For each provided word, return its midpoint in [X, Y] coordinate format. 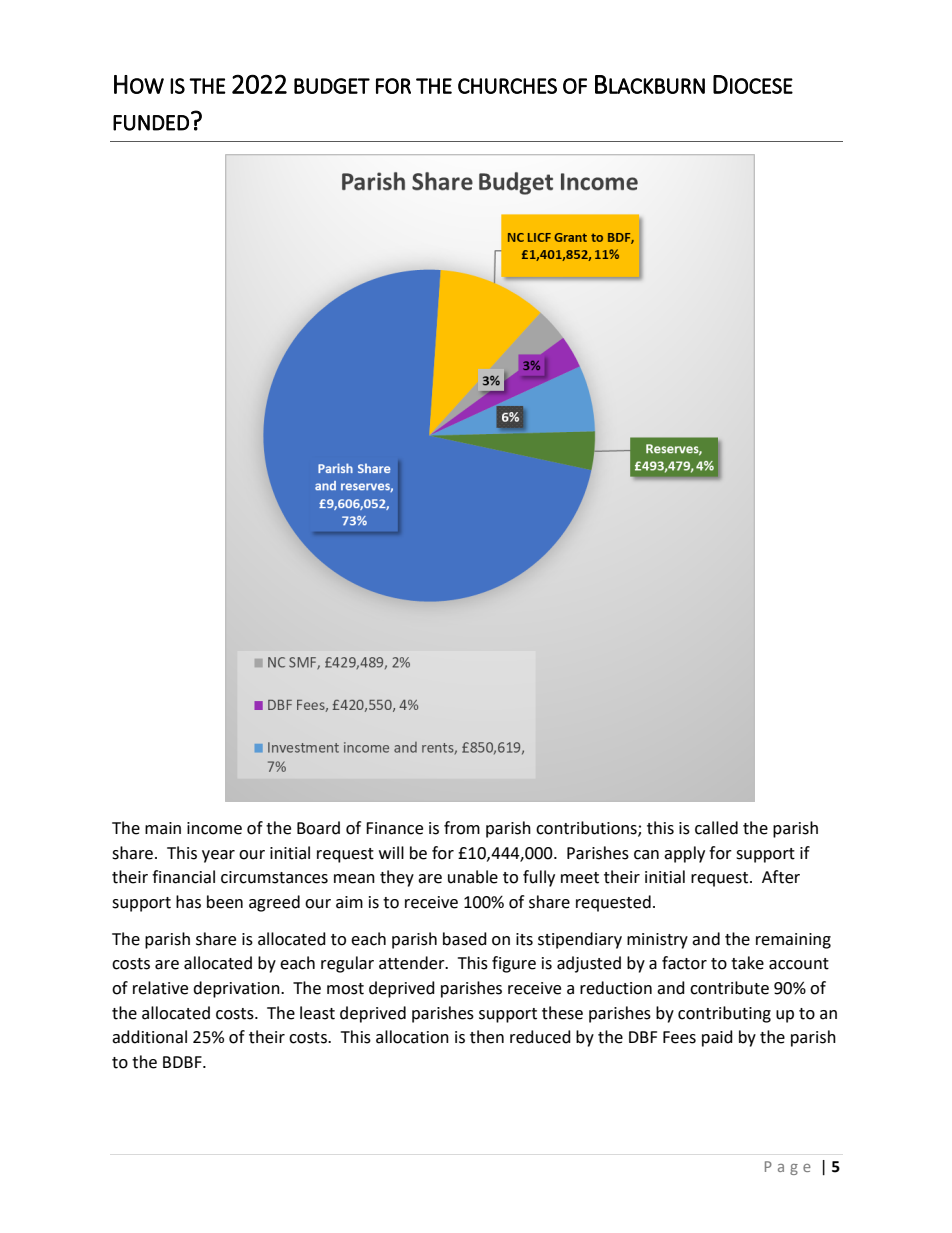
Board [318, 828]
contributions [587, 828]
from [462, 828]
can [646, 855]
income [214, 828]
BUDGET [332, 86]
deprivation [237, 989]
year [218, 856]
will [391, 852]
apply [684, 854]
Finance [394, 828]
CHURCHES [507, 86]
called [716, 828]
